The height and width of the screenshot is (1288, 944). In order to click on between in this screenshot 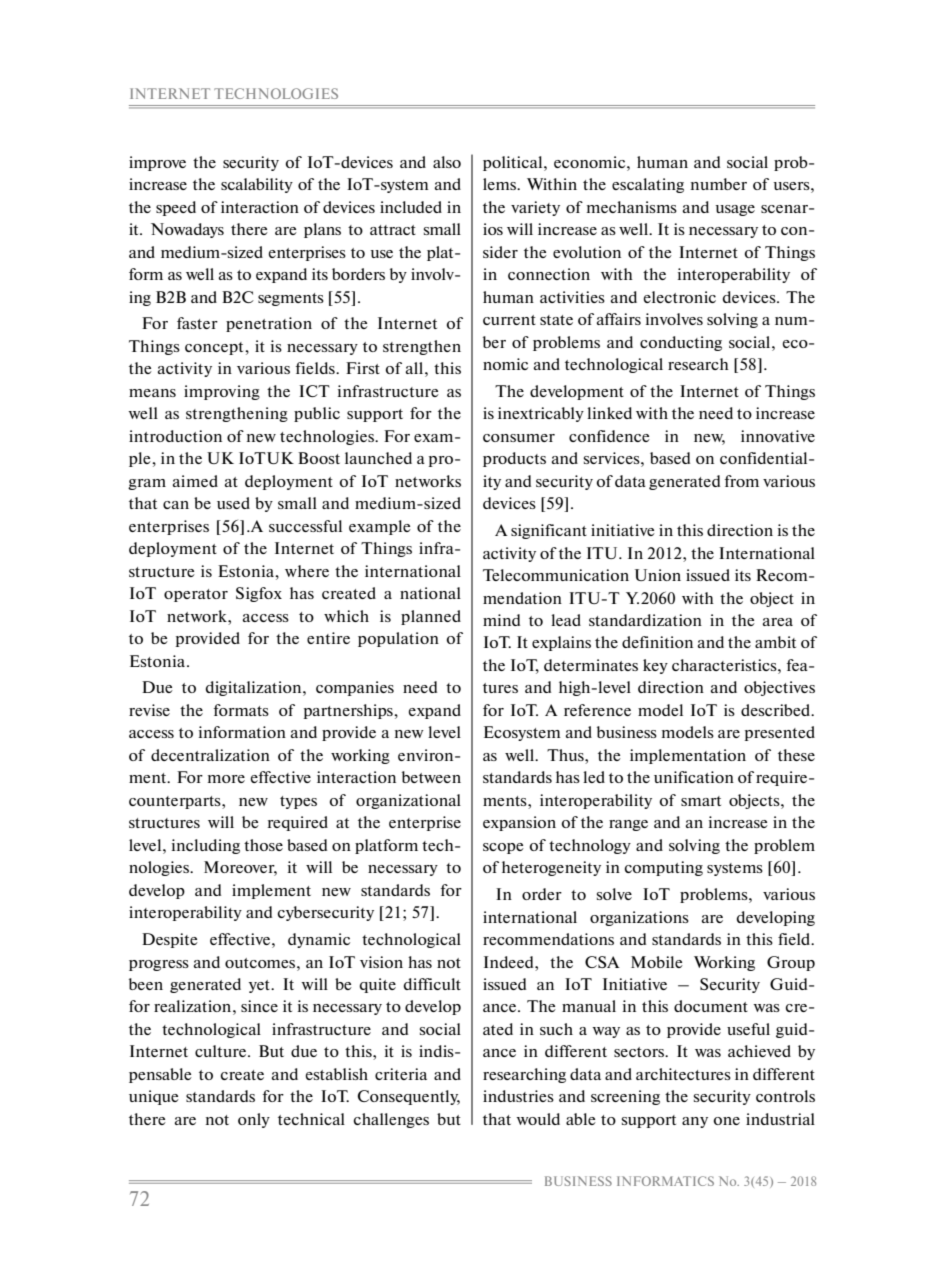, I will do `click(431, 777)`.
